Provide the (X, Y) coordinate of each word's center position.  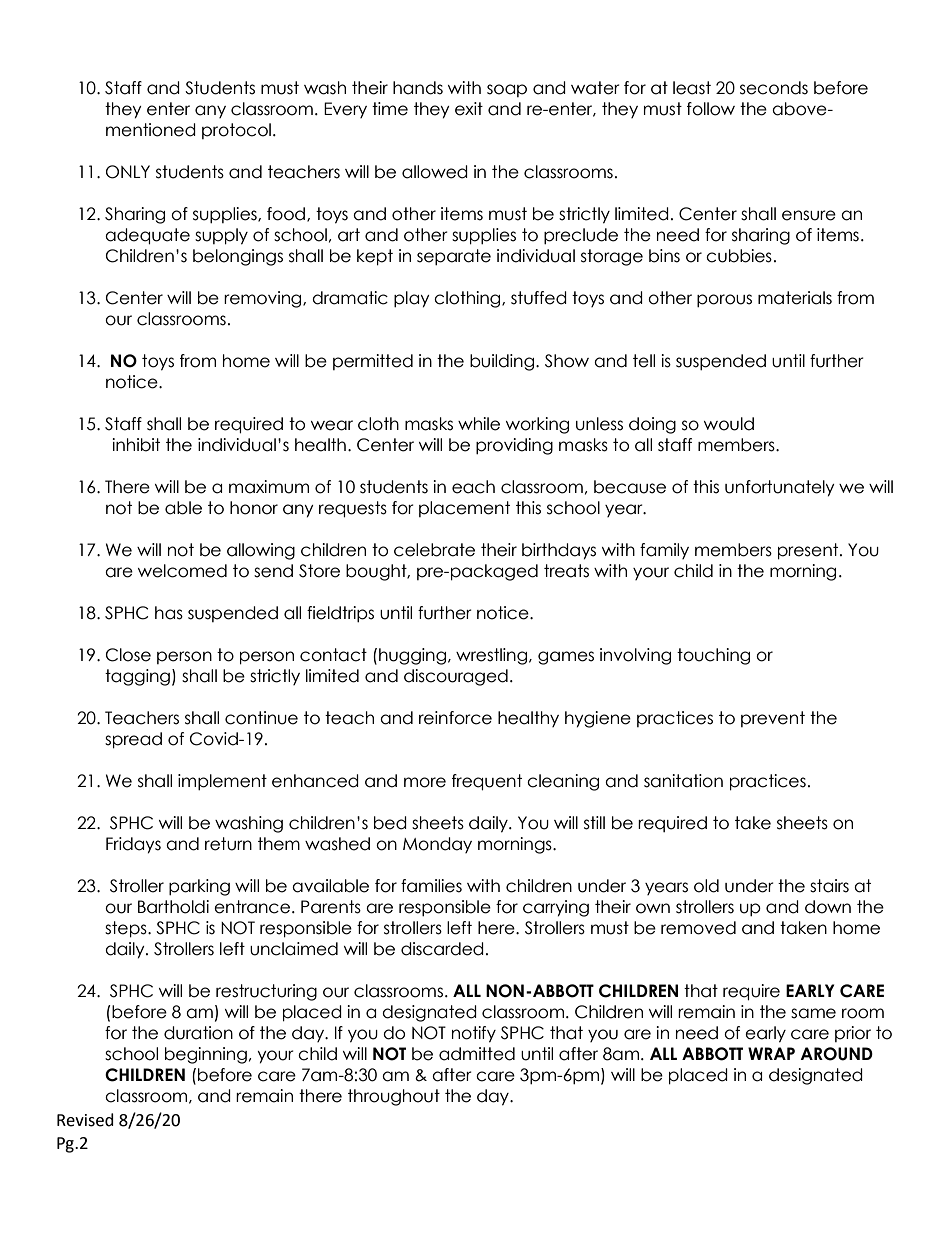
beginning (206, 1055)
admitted (477, 1054)
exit (469, 109)
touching (713, 656)
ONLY (128, 172)
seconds (774, 88)
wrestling (493, 656)
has (169, 613)
